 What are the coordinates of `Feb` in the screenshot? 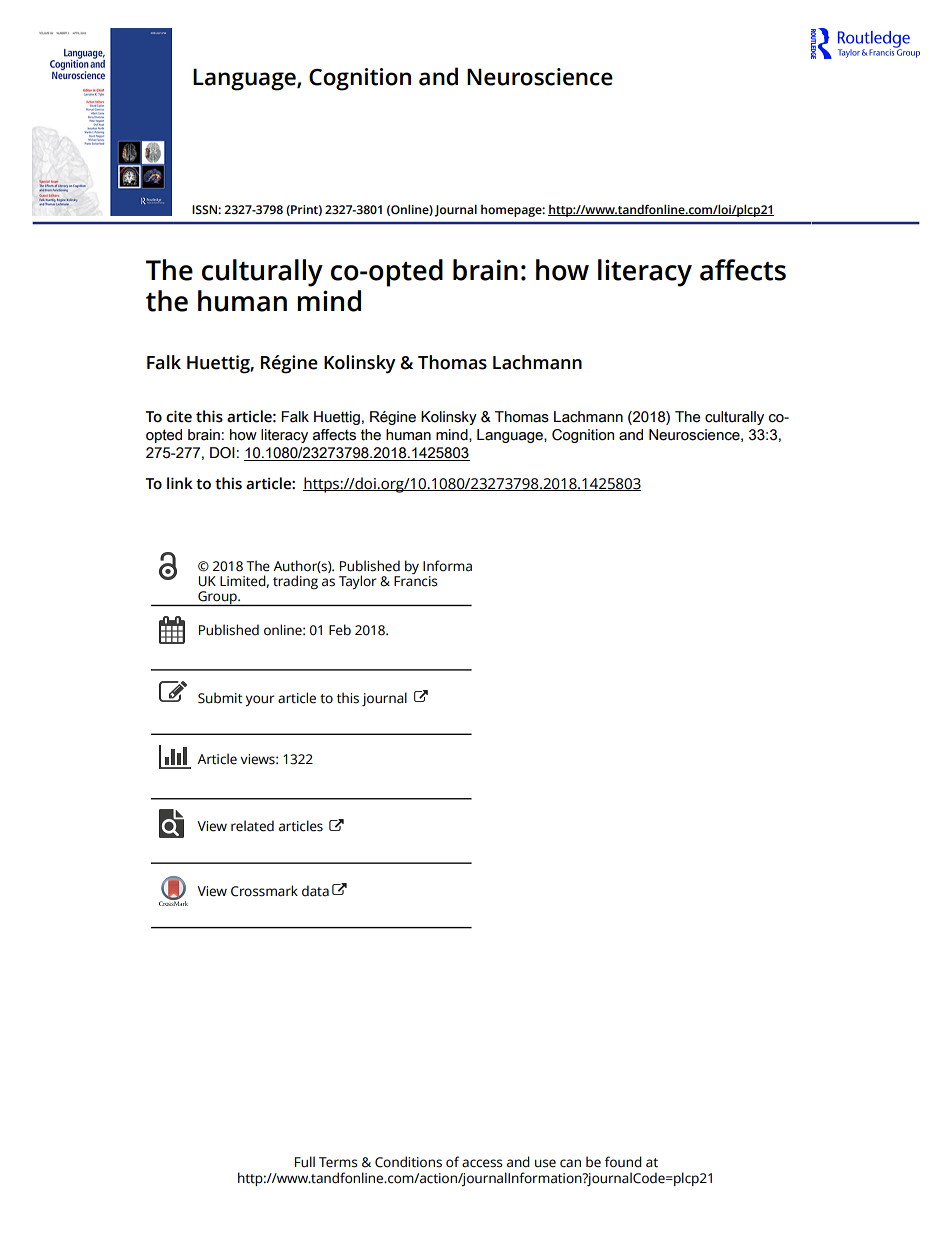 It's located at (340, 630).
